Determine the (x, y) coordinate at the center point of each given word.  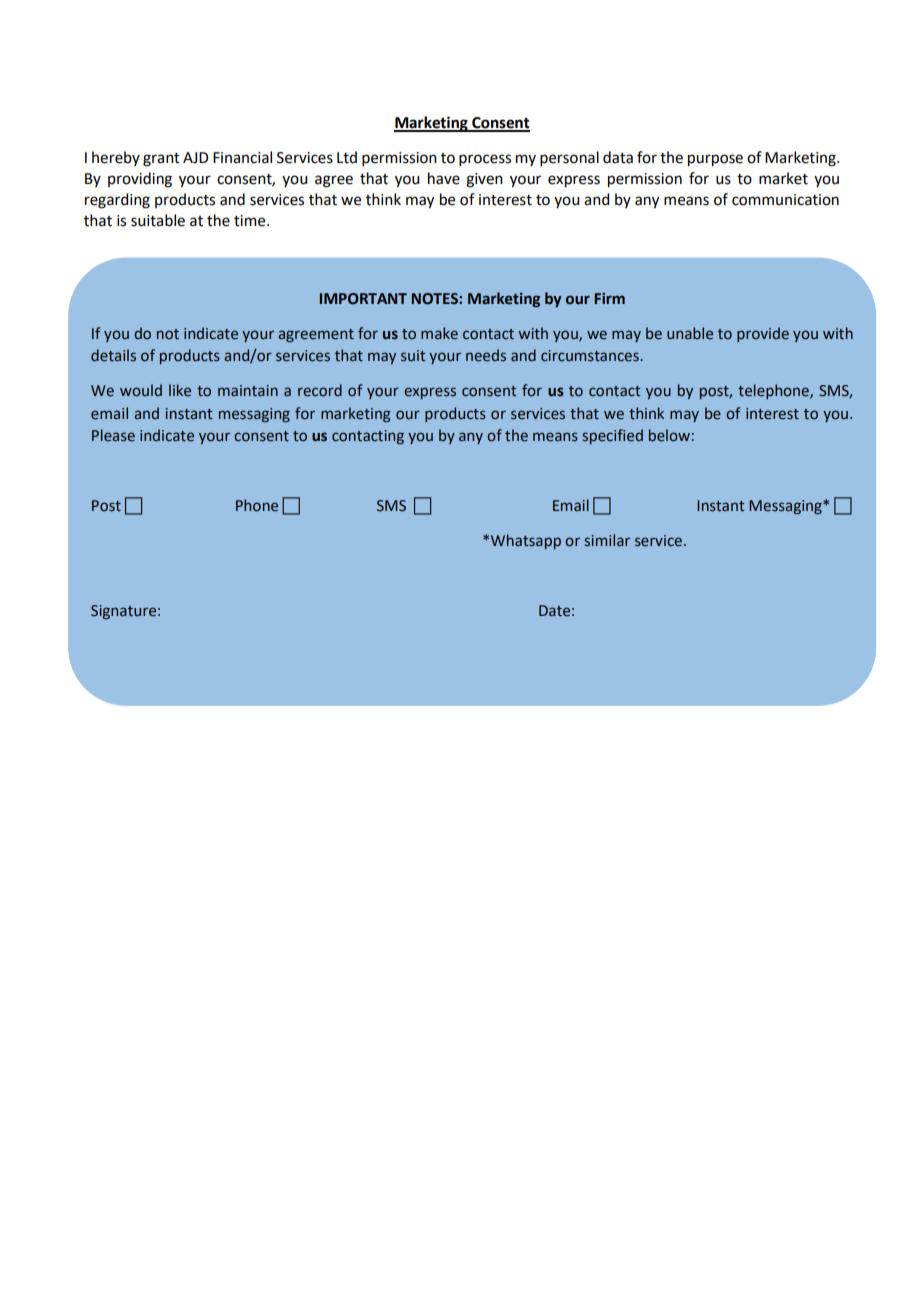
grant (161, 160)
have (444, 178)
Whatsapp (526, 541)
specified (612, 436)
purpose (715, 160)
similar (607, 540)
